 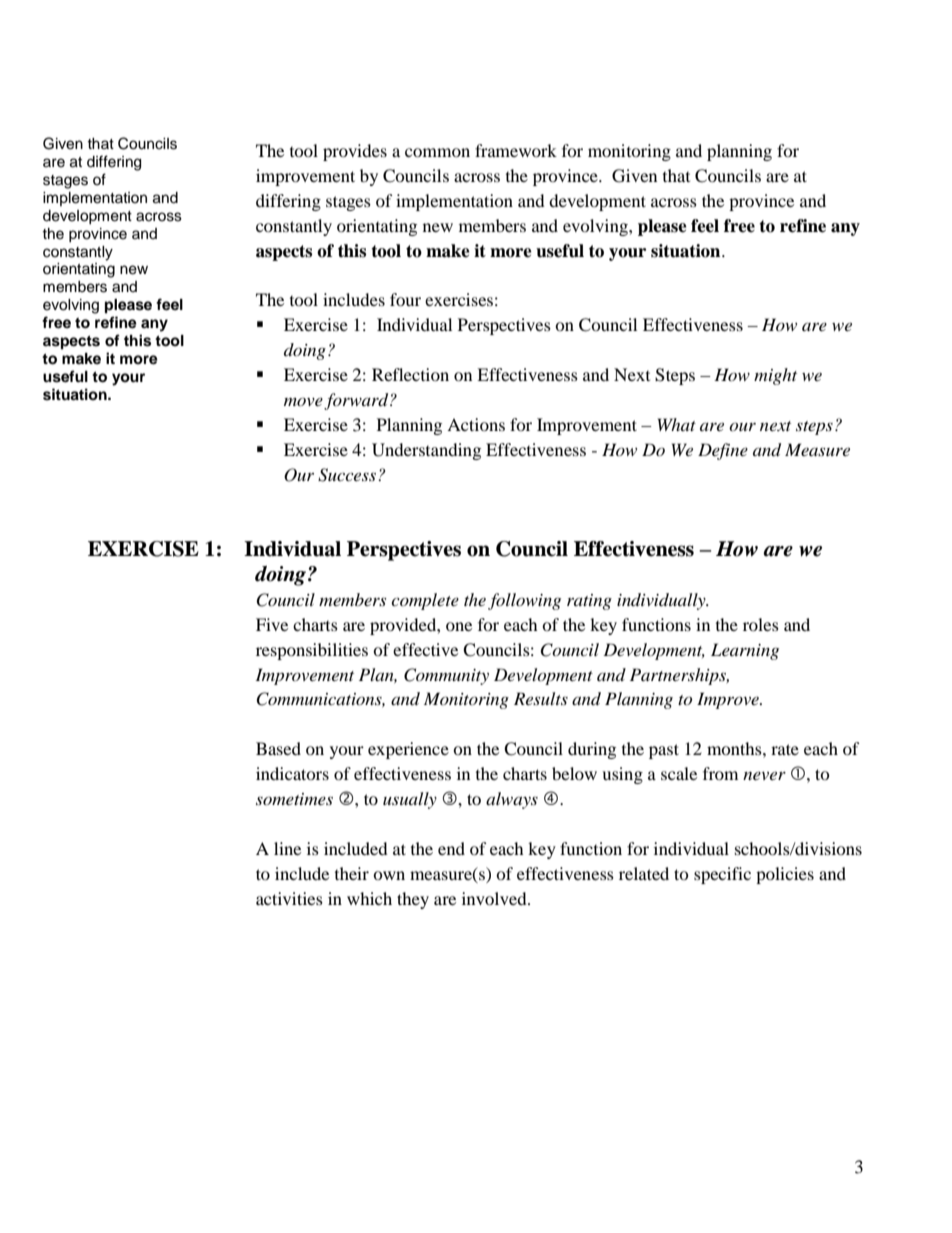 What do you see at coordinates (524, 601) in the image?
I see `following` at bounding box center [524, 601].
